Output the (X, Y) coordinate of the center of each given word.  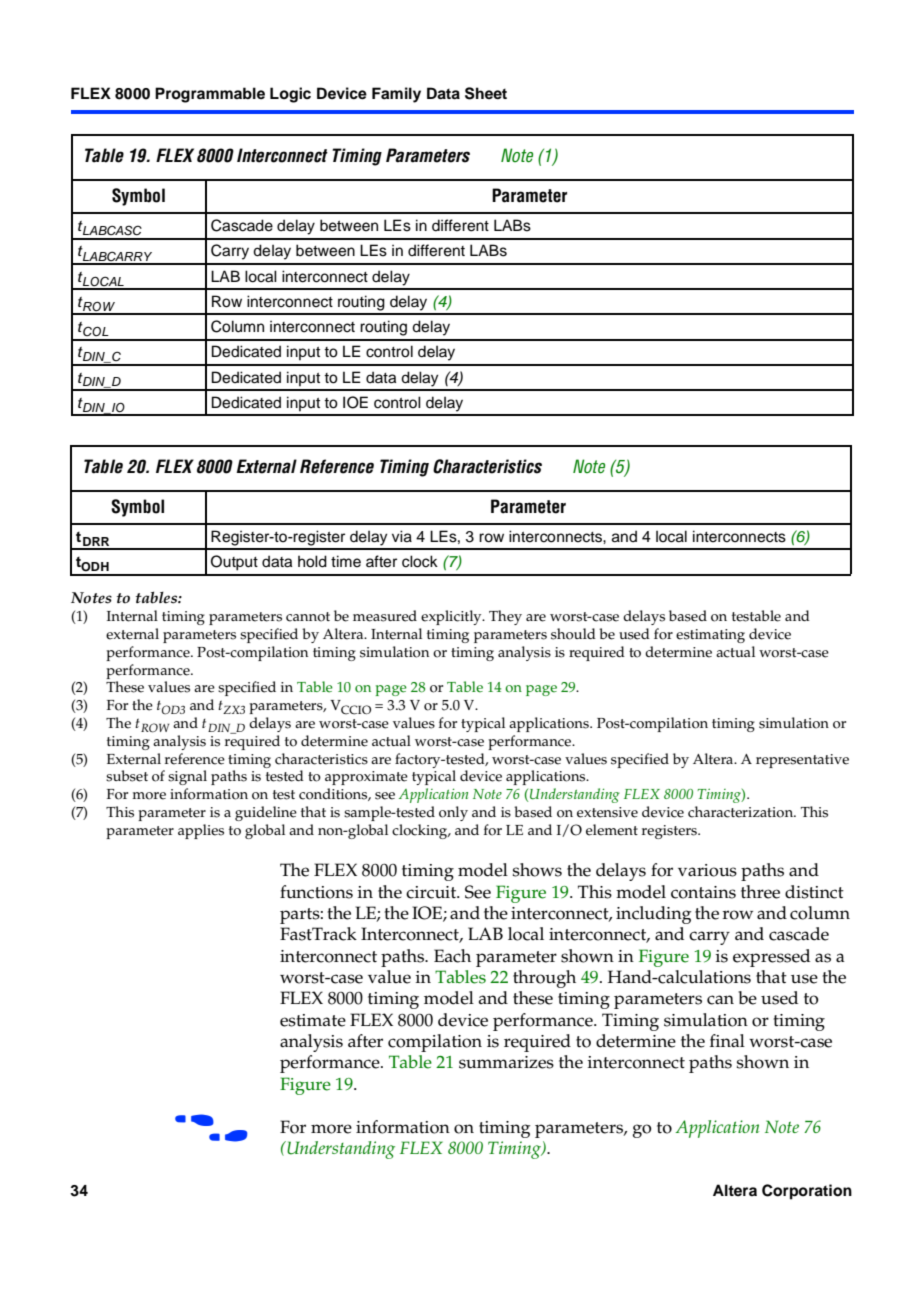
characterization (742, 812)
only (453, 813)
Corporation (807, 1192)
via (402, 536)
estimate (313, 1020)
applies (201, 831)
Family (396, 95)
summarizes (506, 1062)
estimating (710, 636)
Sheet (486, 93)
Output (234, 563)
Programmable (210, 95)
